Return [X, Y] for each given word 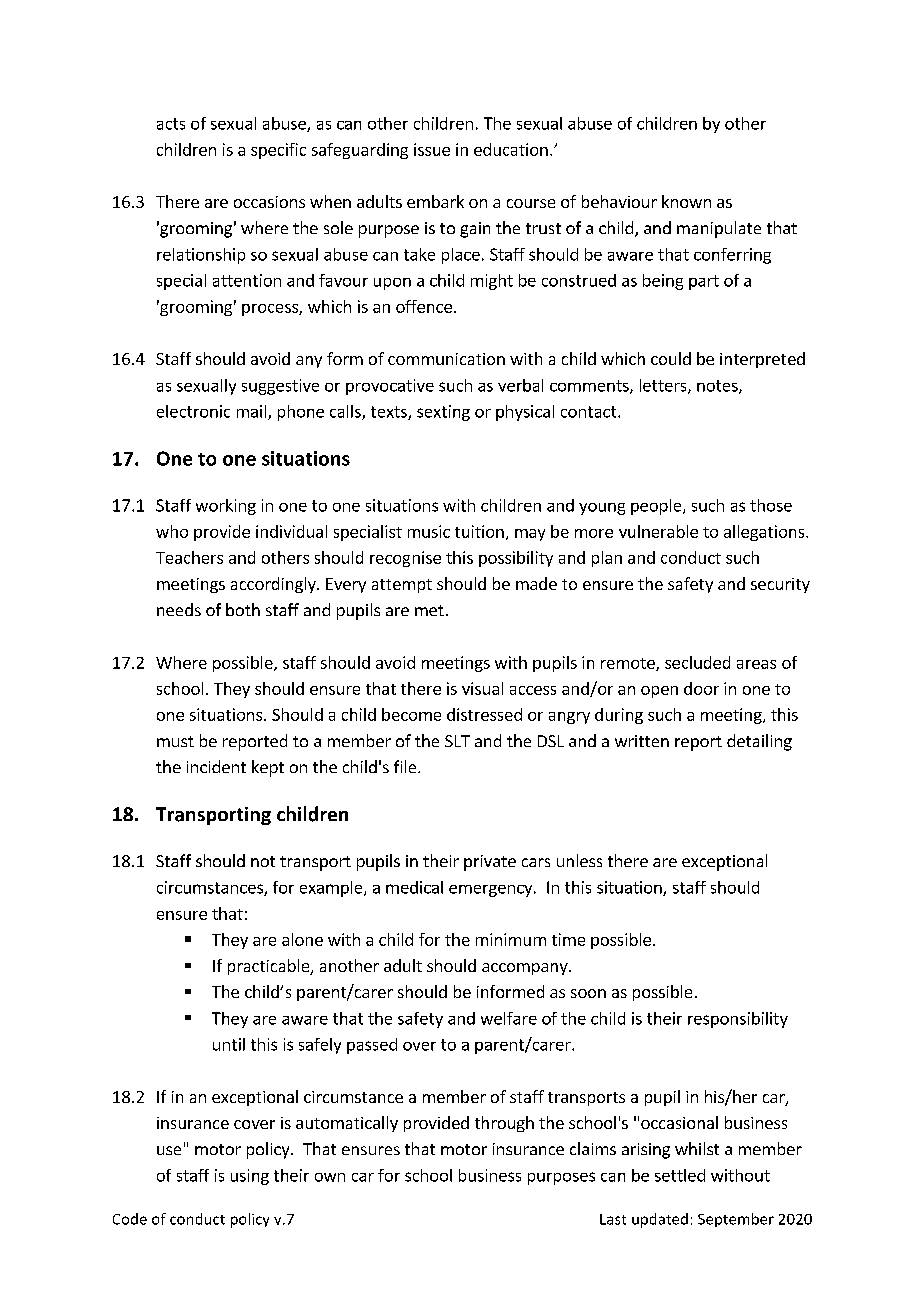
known [686, 201]
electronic [193, 411]
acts [171, 124]
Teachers [189, 557]
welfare [509, 1018]
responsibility [738, 1020]
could [671, 358]
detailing [759, 742]
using [250, 1177]
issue [432, 149]
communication [446, 359]
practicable [270, 967]
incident [216, 766]
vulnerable [658, 531]
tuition [479, 531]
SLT [457, 741]
